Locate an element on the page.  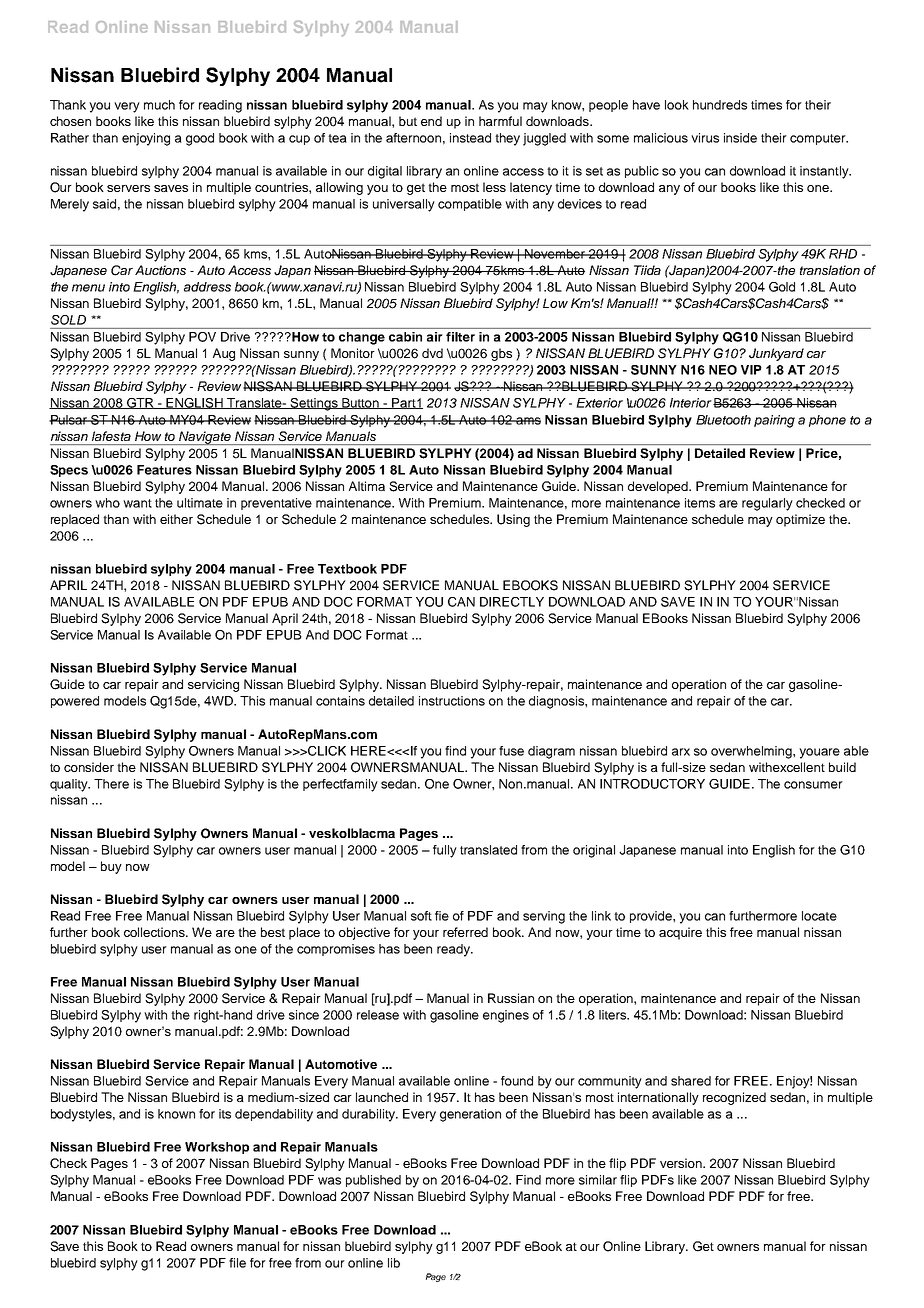
published is located at coordinates (373, 1181).
